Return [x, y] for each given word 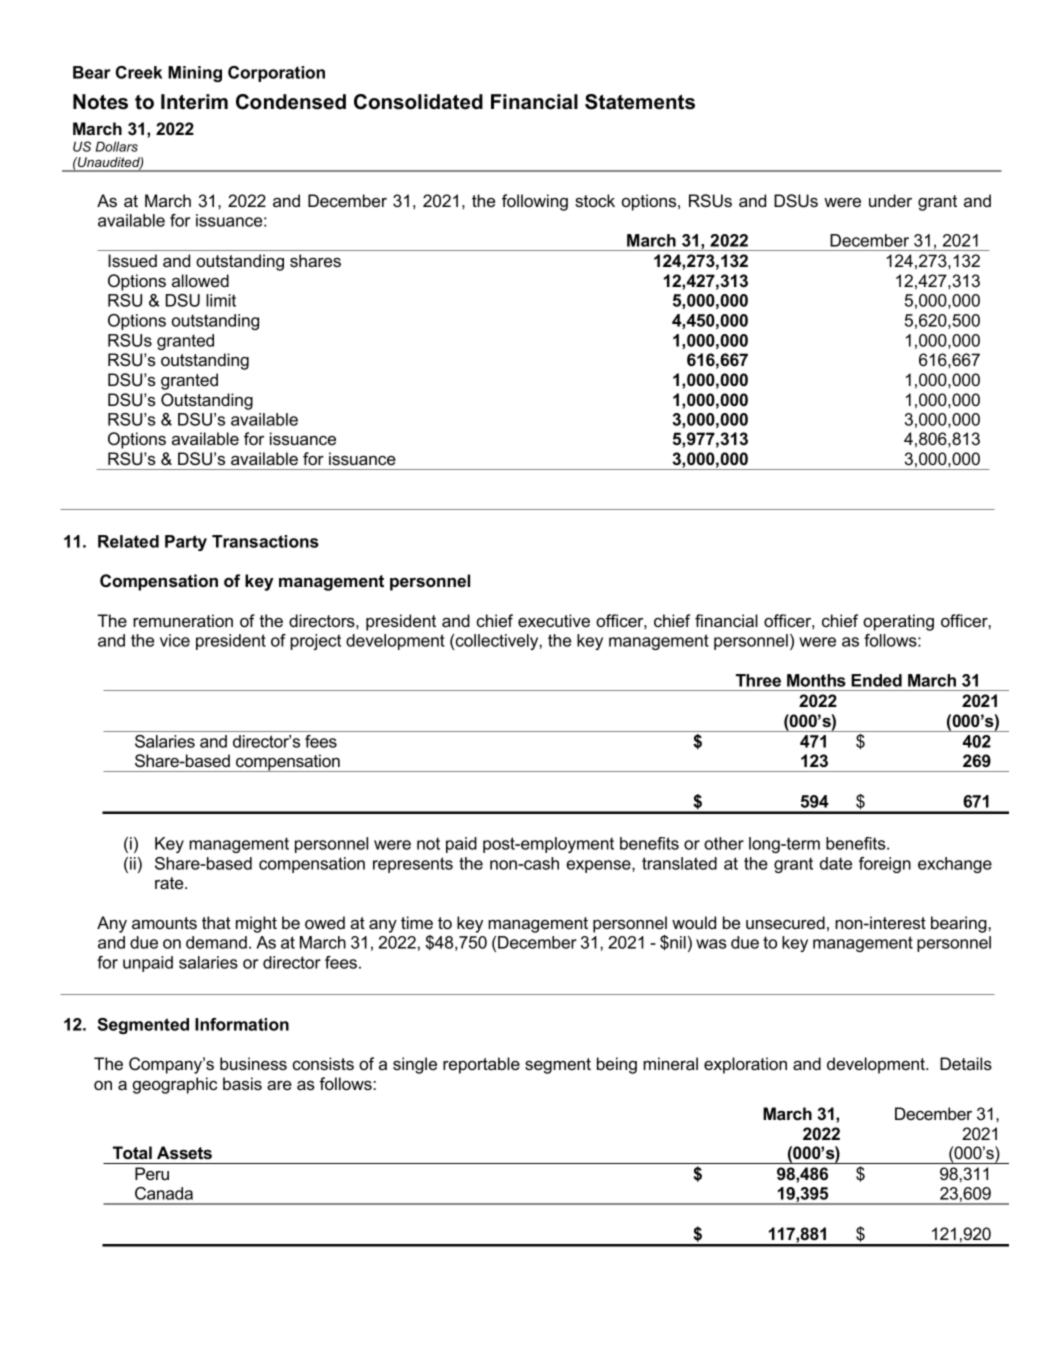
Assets [184, 1152]
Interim [194, 102]
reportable [481, 1065]
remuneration [183, 620]
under [890, 200]
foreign [885, 865]
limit [221, 300]
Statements [640, 102]
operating [898, 622]
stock [595, 200]
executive [554, 620]
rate [170, 883]
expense [599, 866]
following [535, 202]
